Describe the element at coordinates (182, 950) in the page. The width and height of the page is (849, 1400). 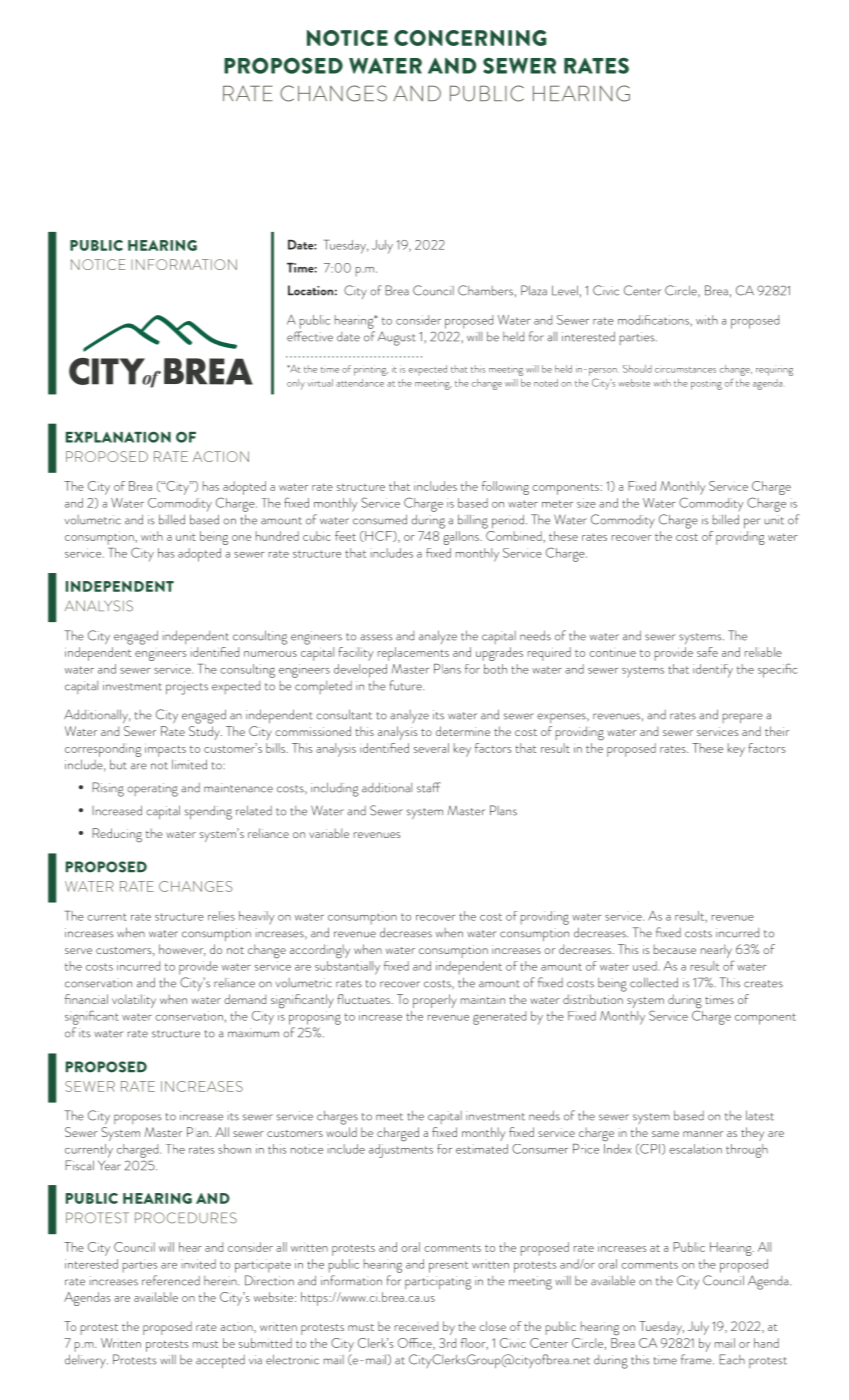
I see `however` at that location.
